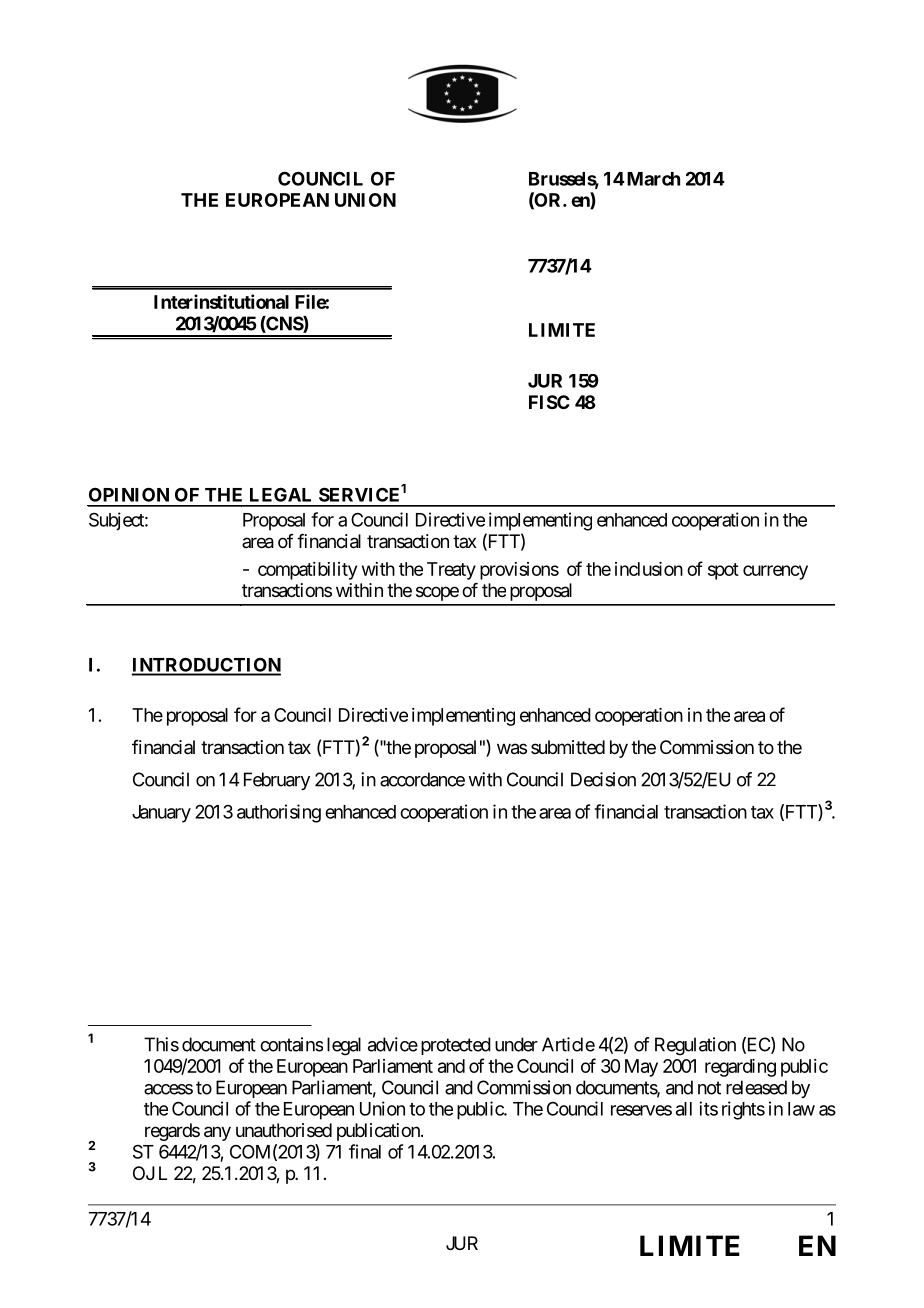 The width and height of the document is (924, 1308). Describe the element at coordinates (568, 747) in the document. I see `submitted` at that location.
